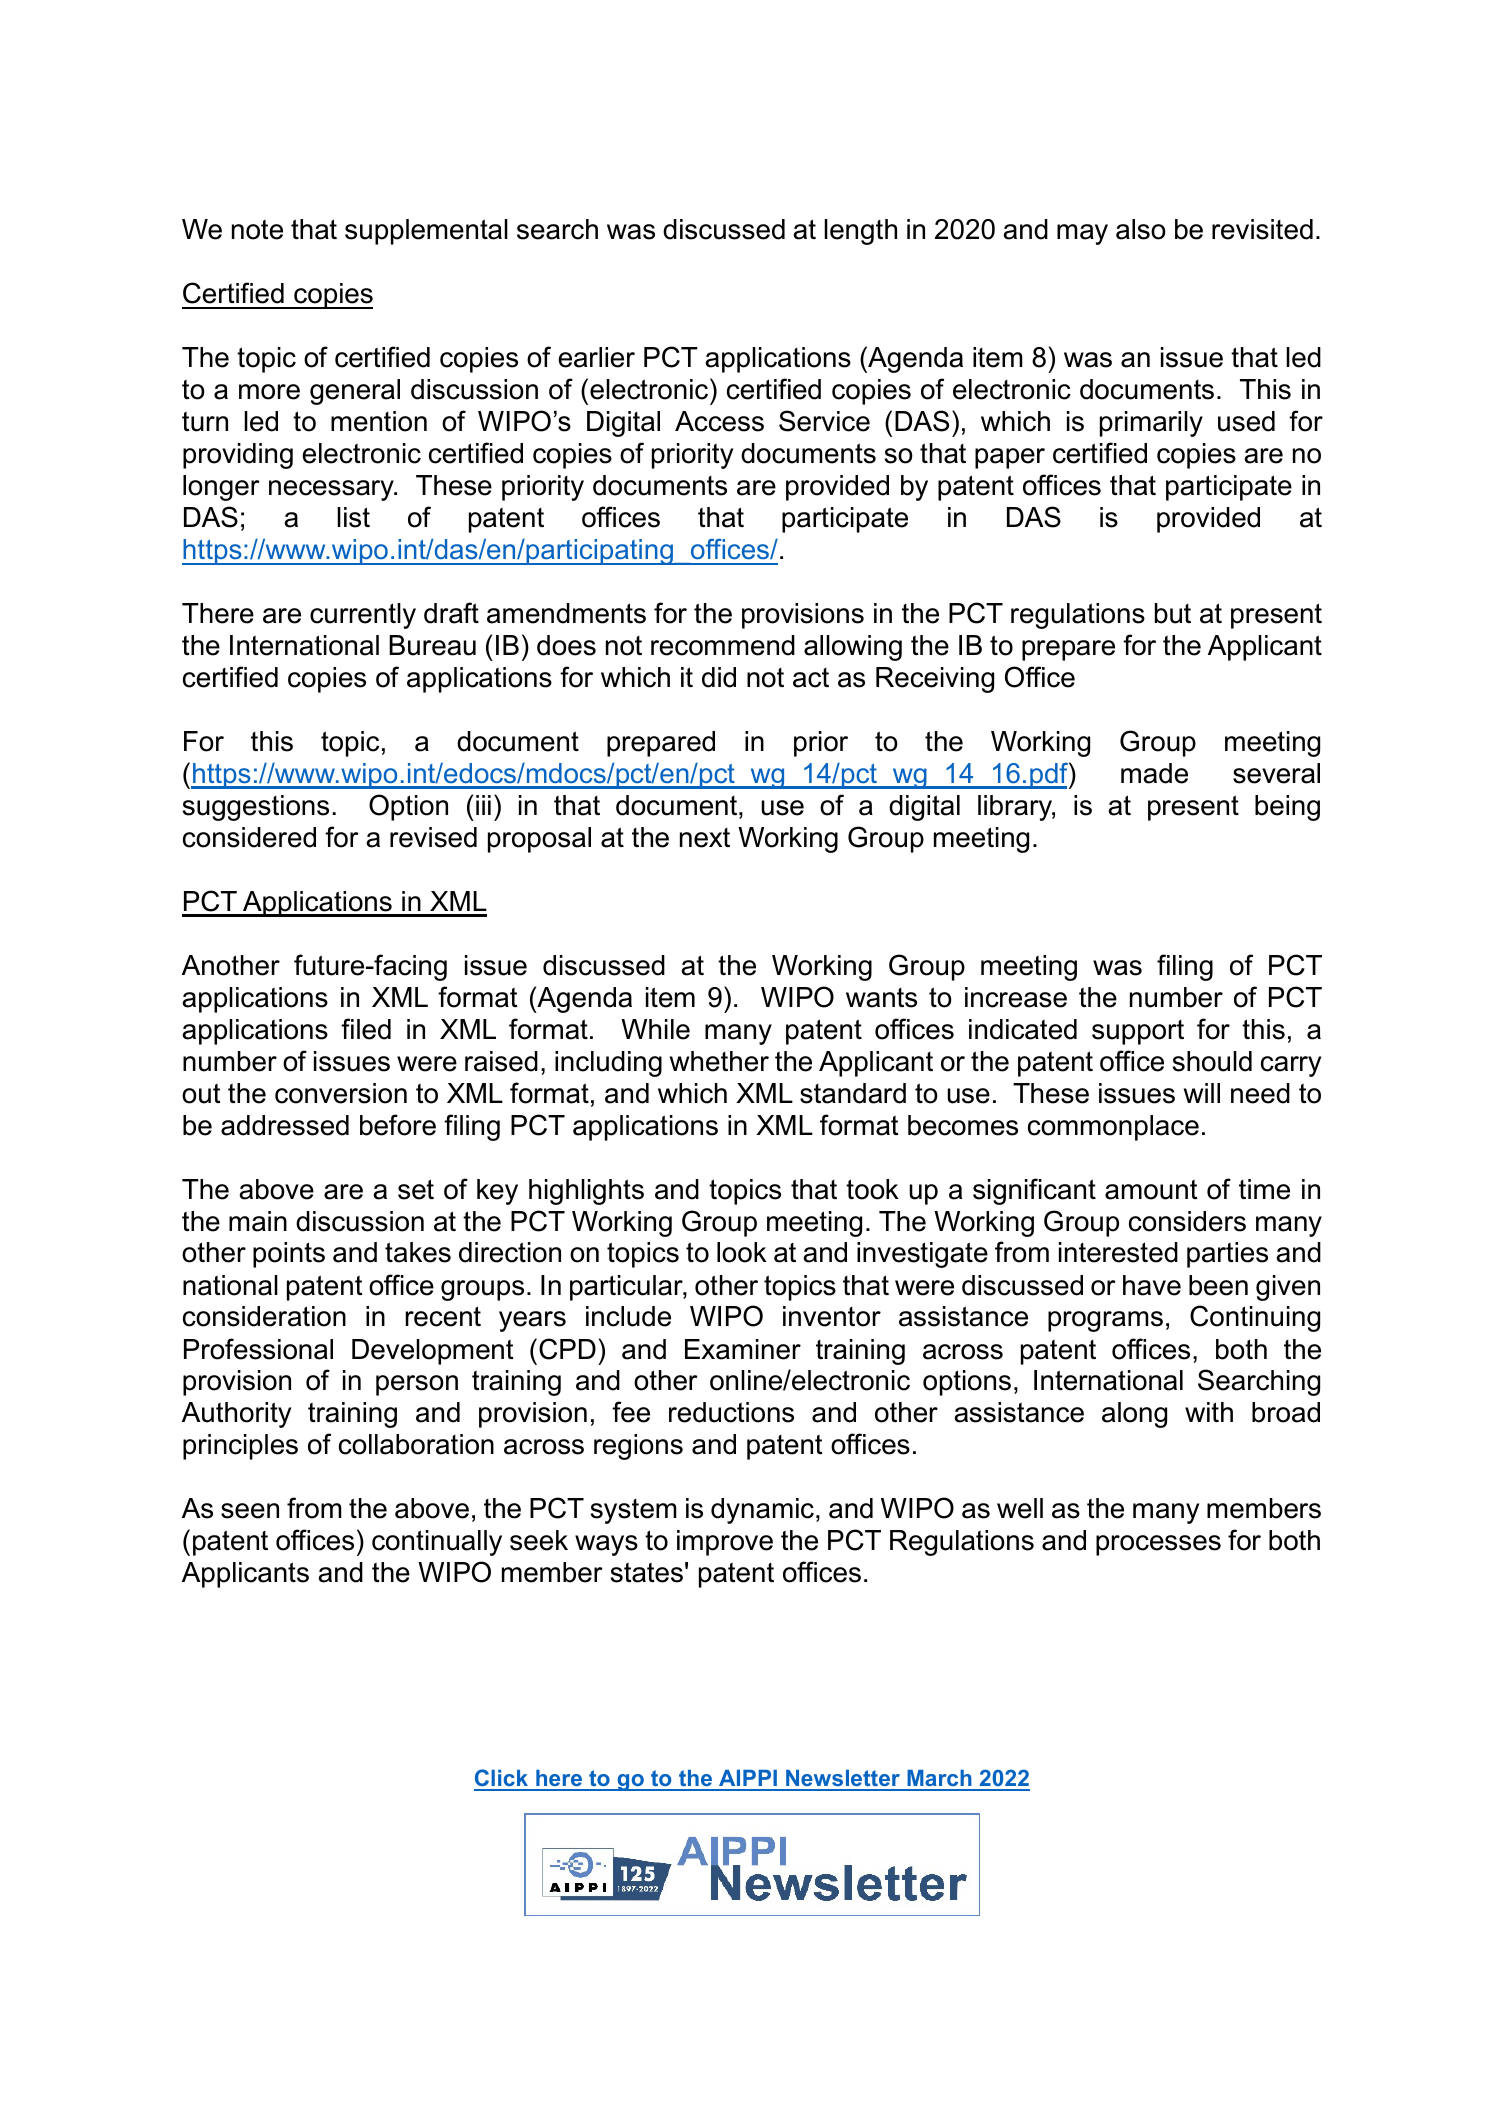 The image size is (1504, 2128). I want to click on improve, so click(725, 1543).
